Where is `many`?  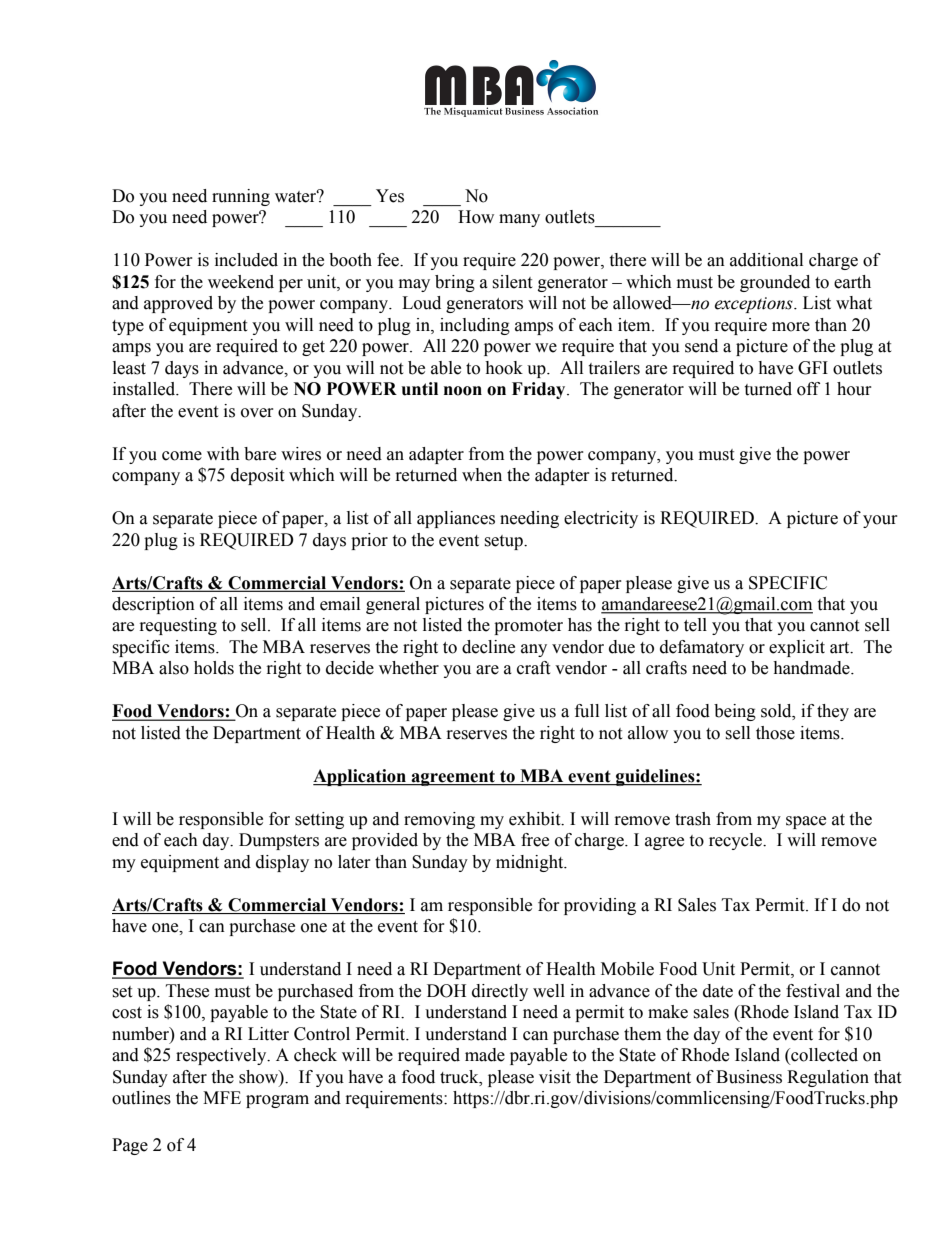
many is located at coordinates (519, 220).
